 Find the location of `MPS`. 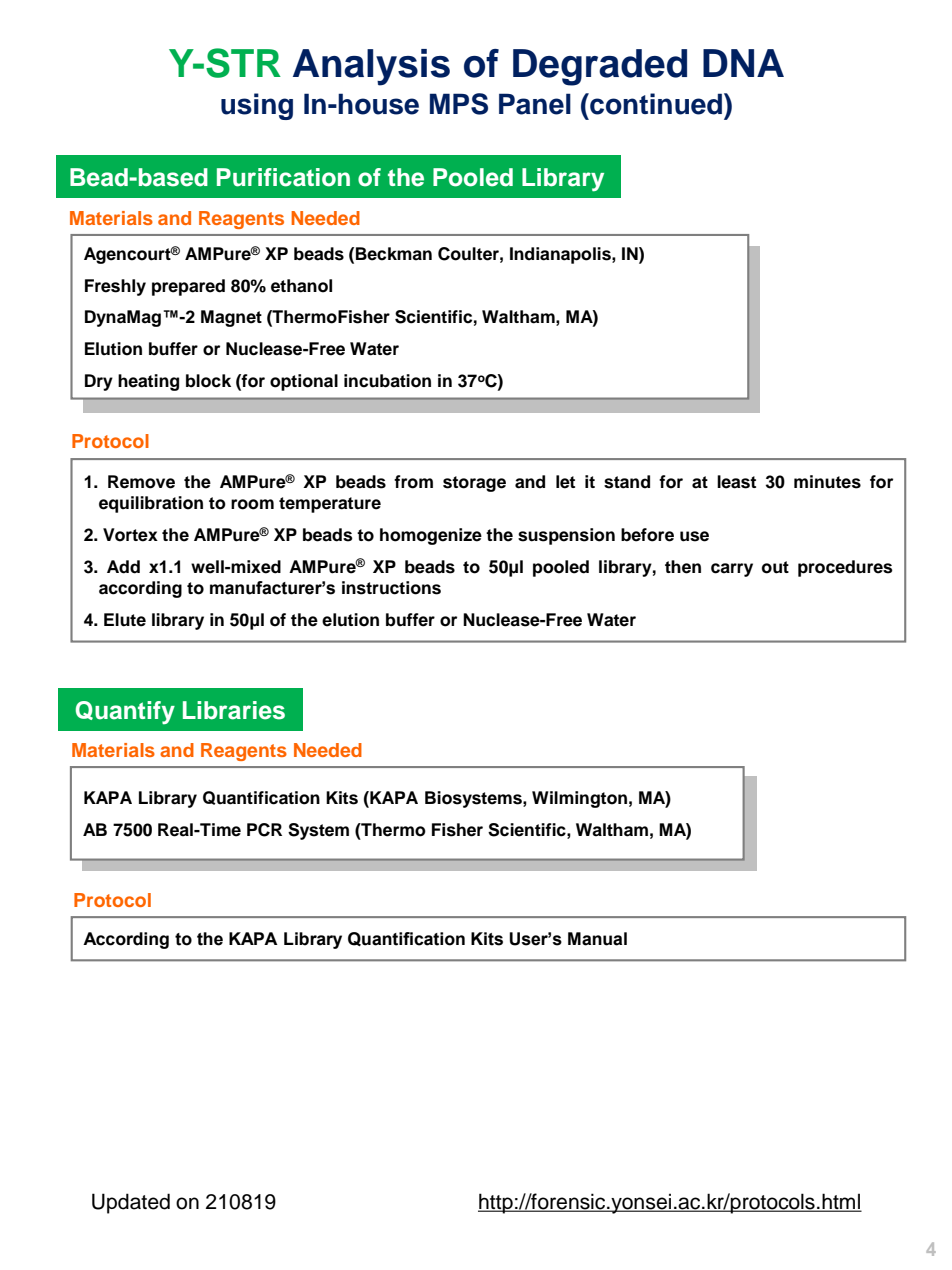

MPS is located at coordinates (459, 104).
